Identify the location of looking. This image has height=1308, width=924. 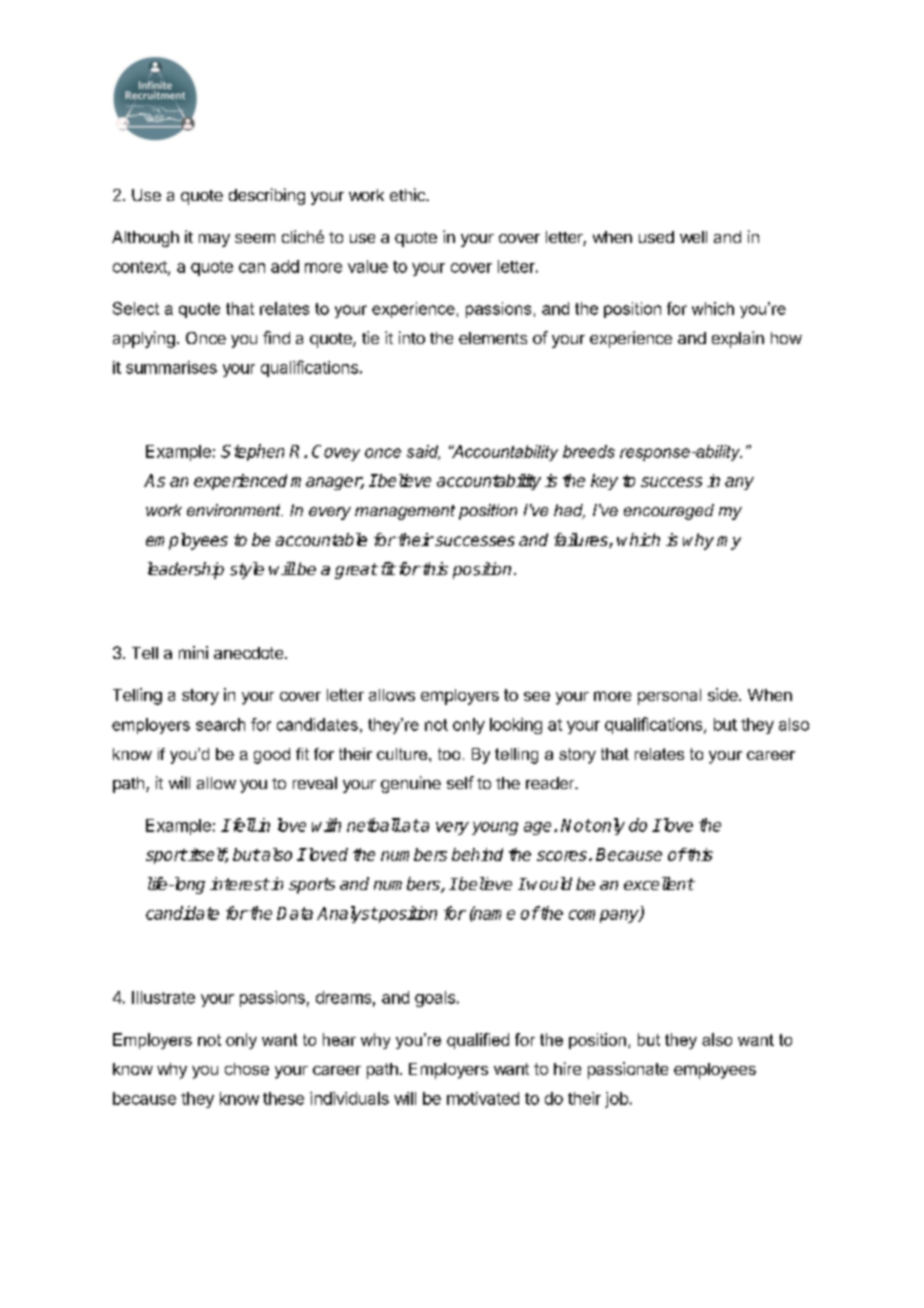
(516, 726).
